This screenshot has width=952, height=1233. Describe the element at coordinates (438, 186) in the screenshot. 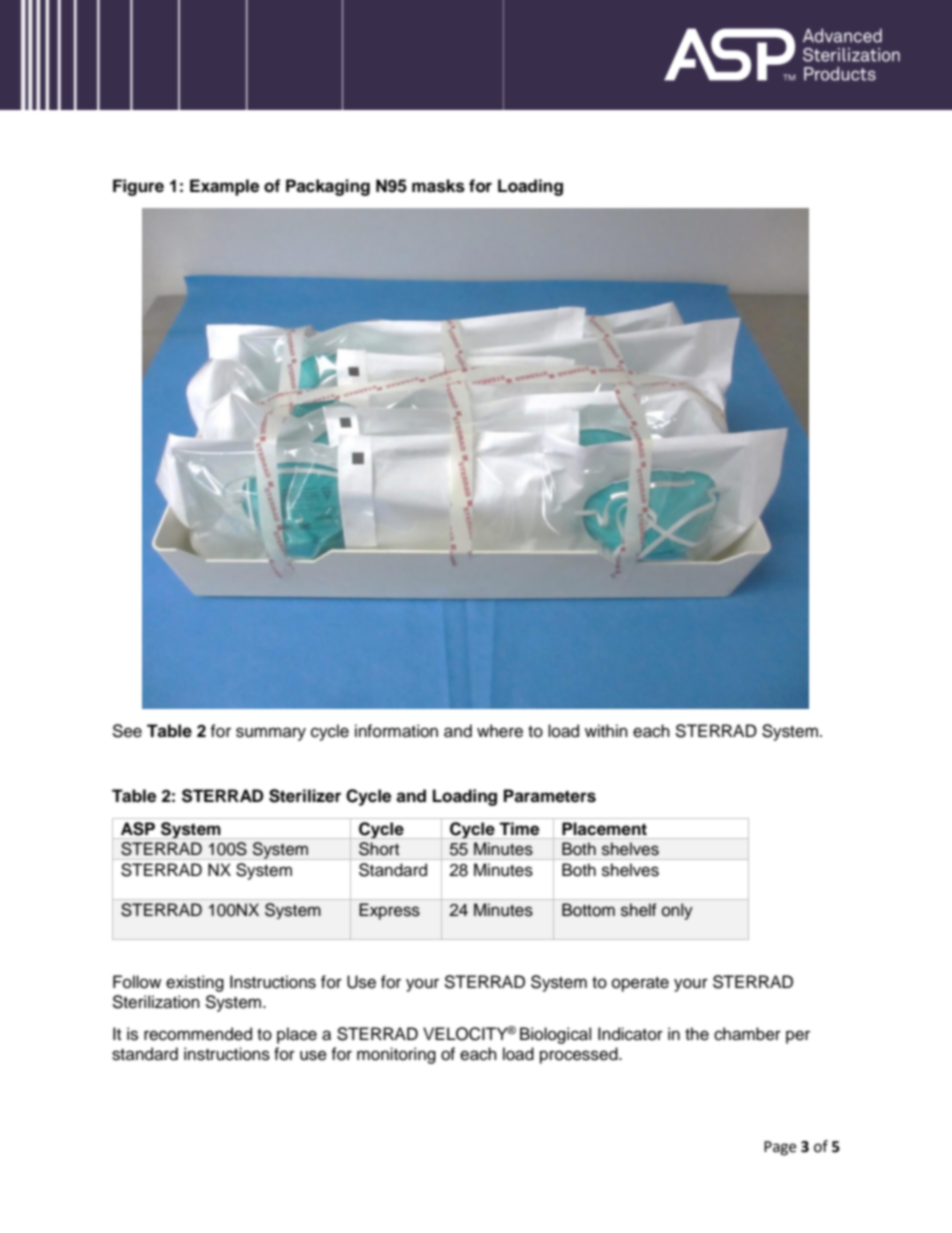

I see `masks` at that location.
